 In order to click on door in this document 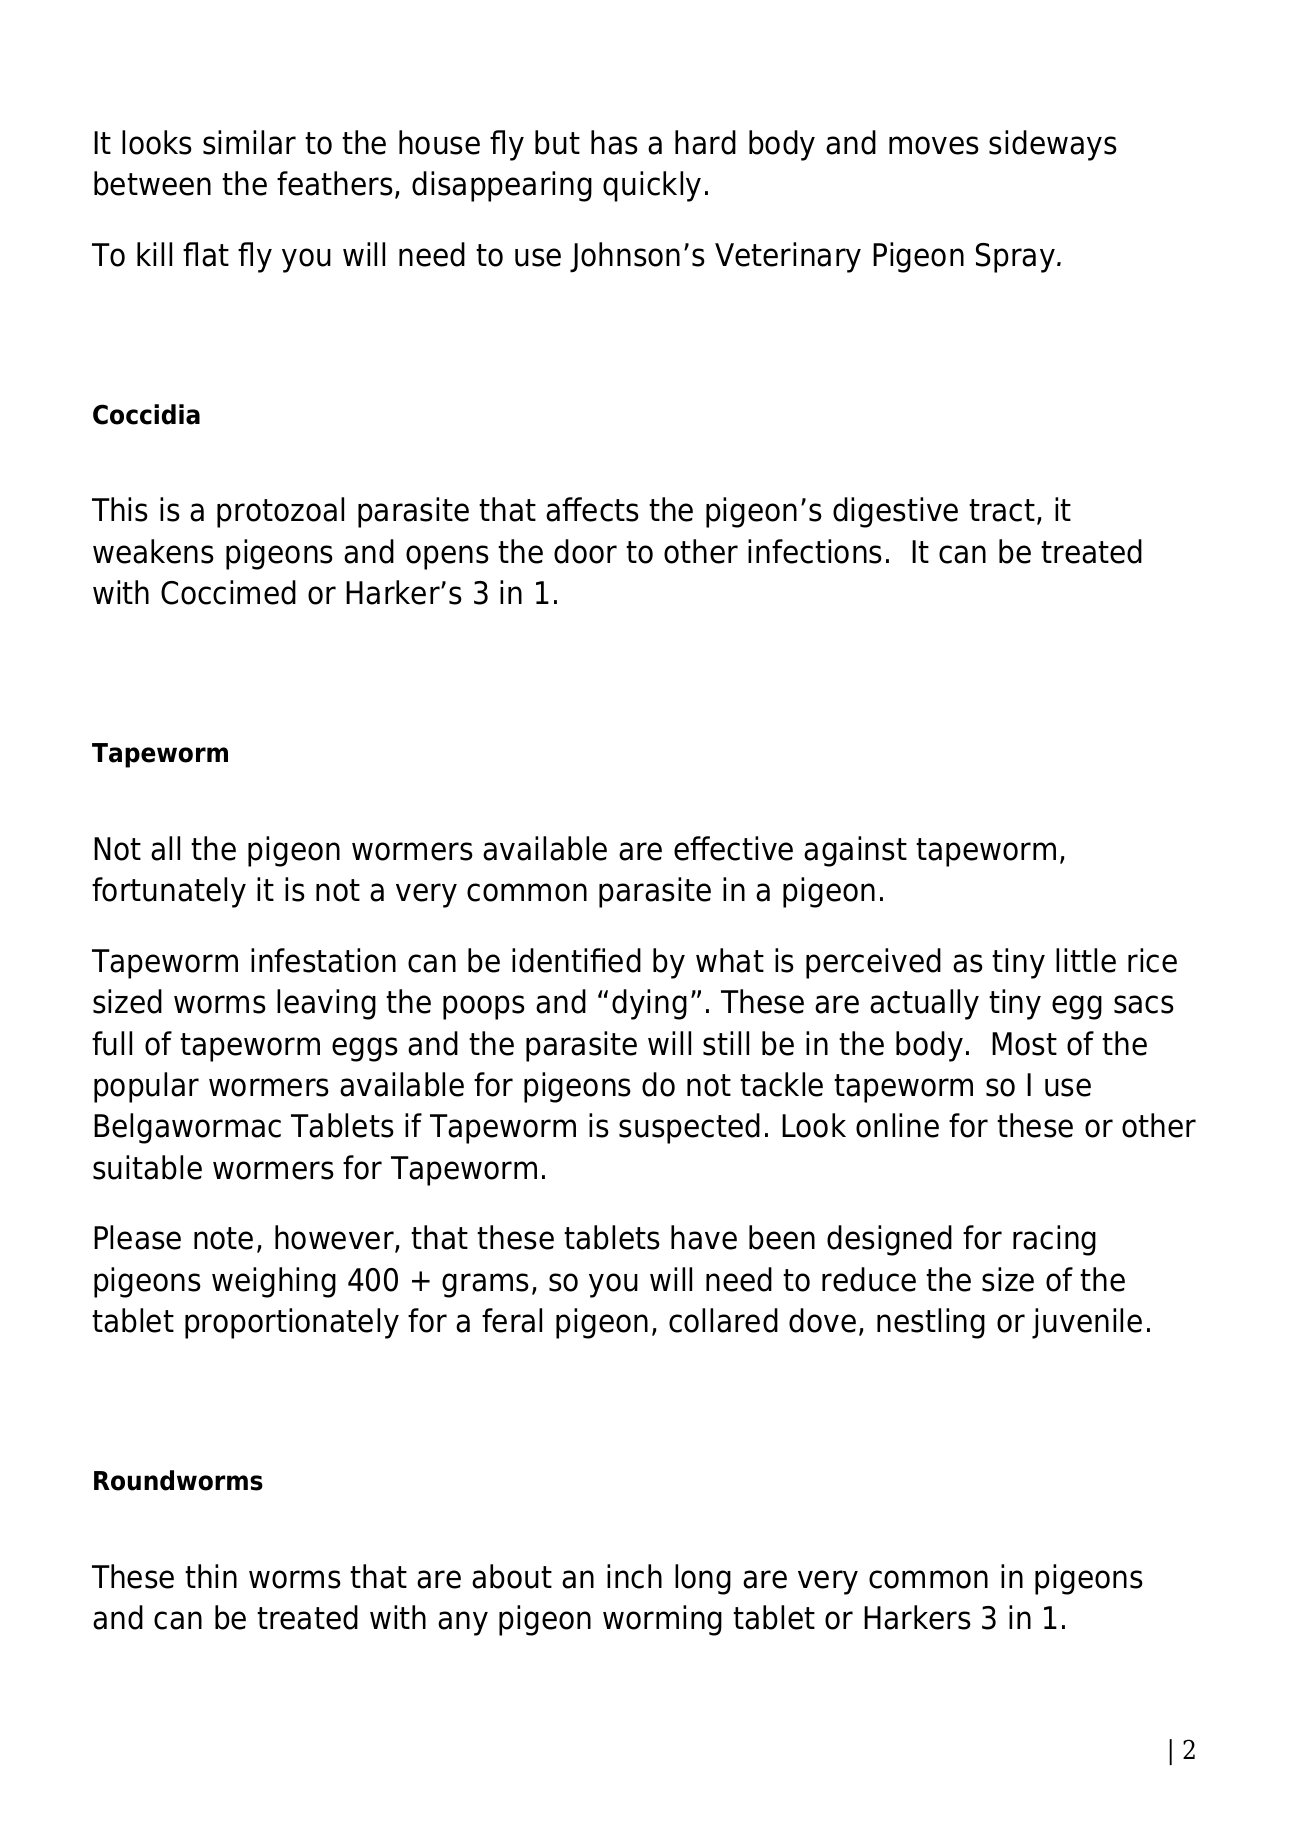, I will do `click(585, 551)`.
